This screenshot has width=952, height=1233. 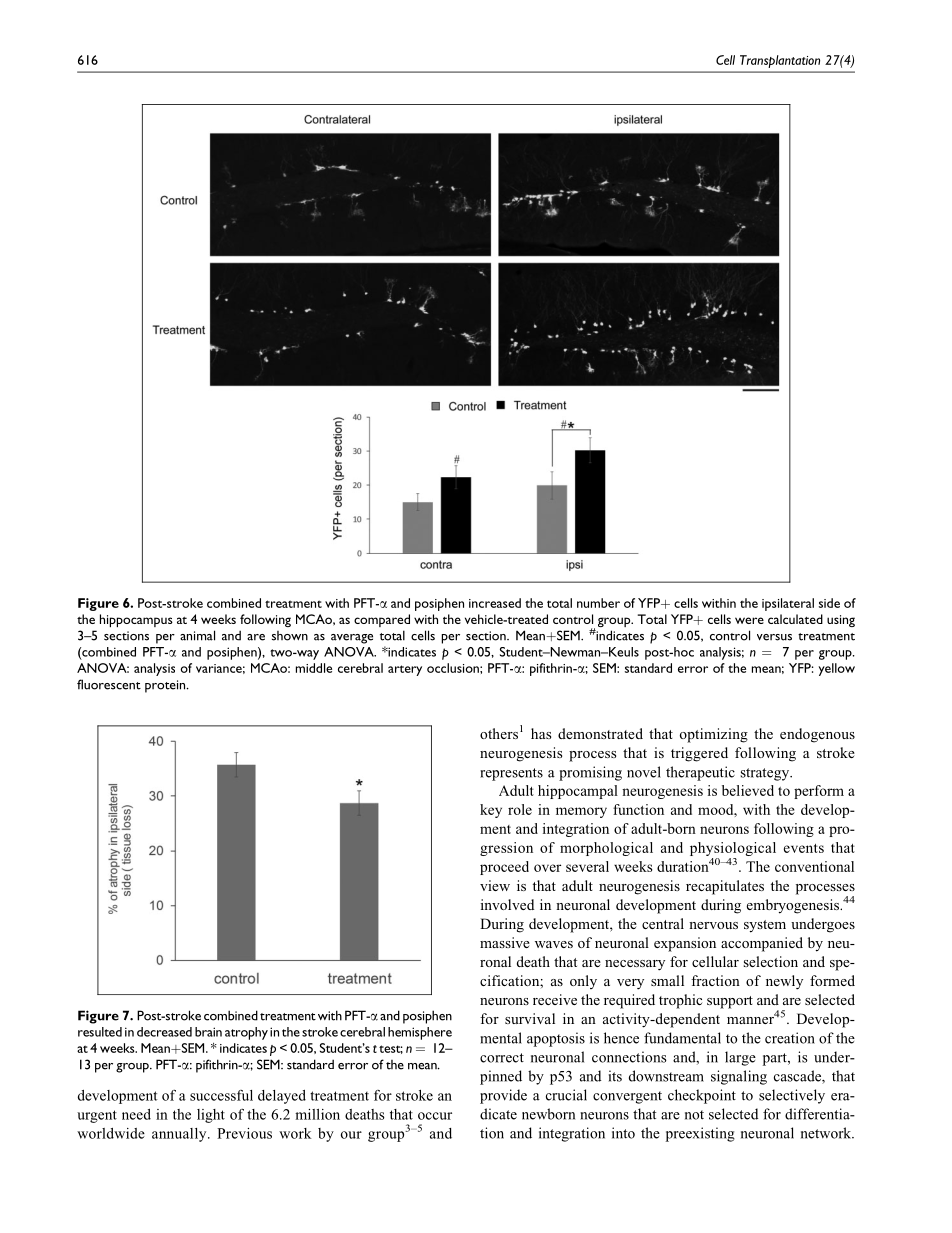 What do you see at coordinates (495, 885) in the screenshot?
I see `view` at bounding box center [495, 885].
